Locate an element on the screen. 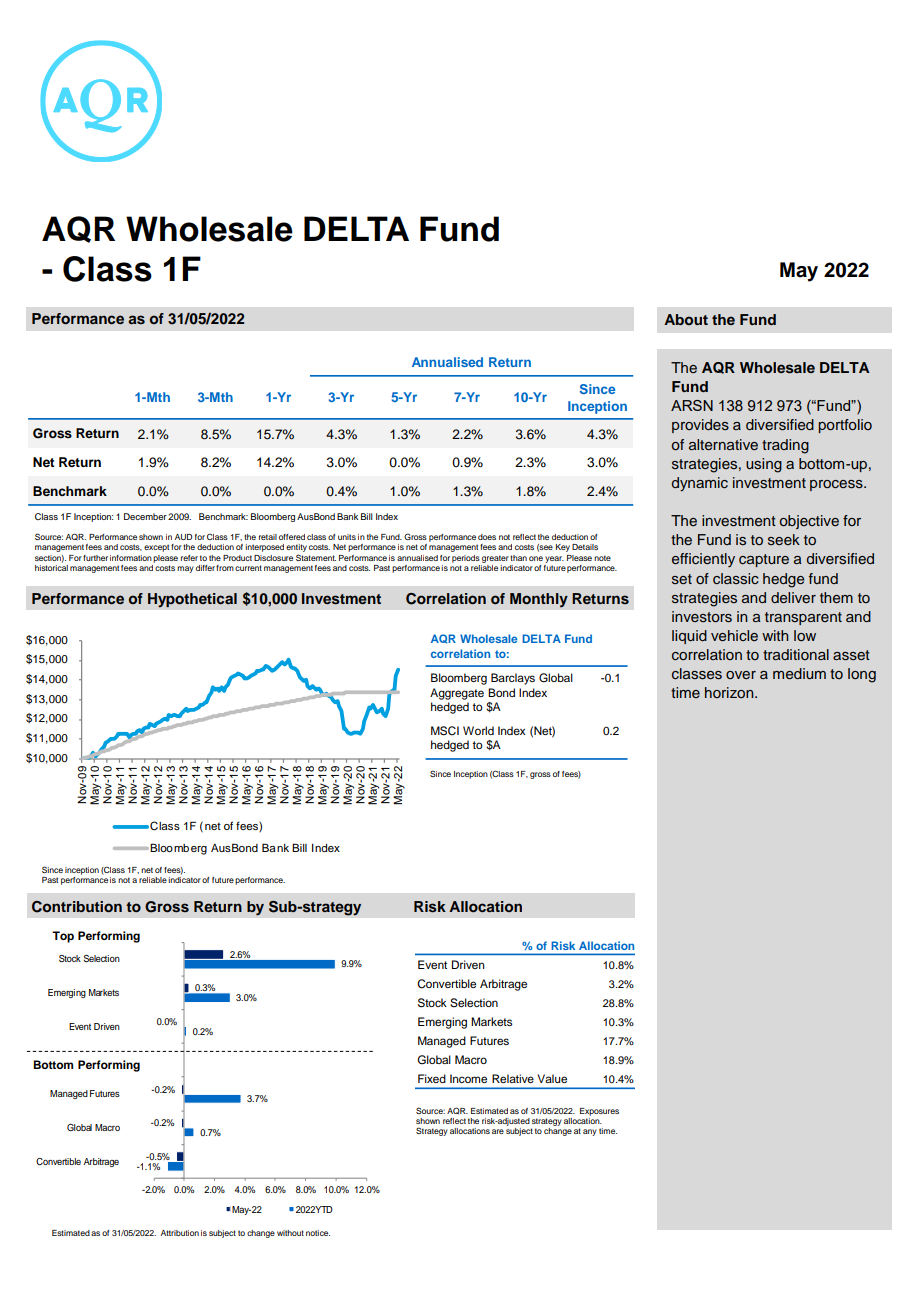  provides is located at coordinates (700, 426).
